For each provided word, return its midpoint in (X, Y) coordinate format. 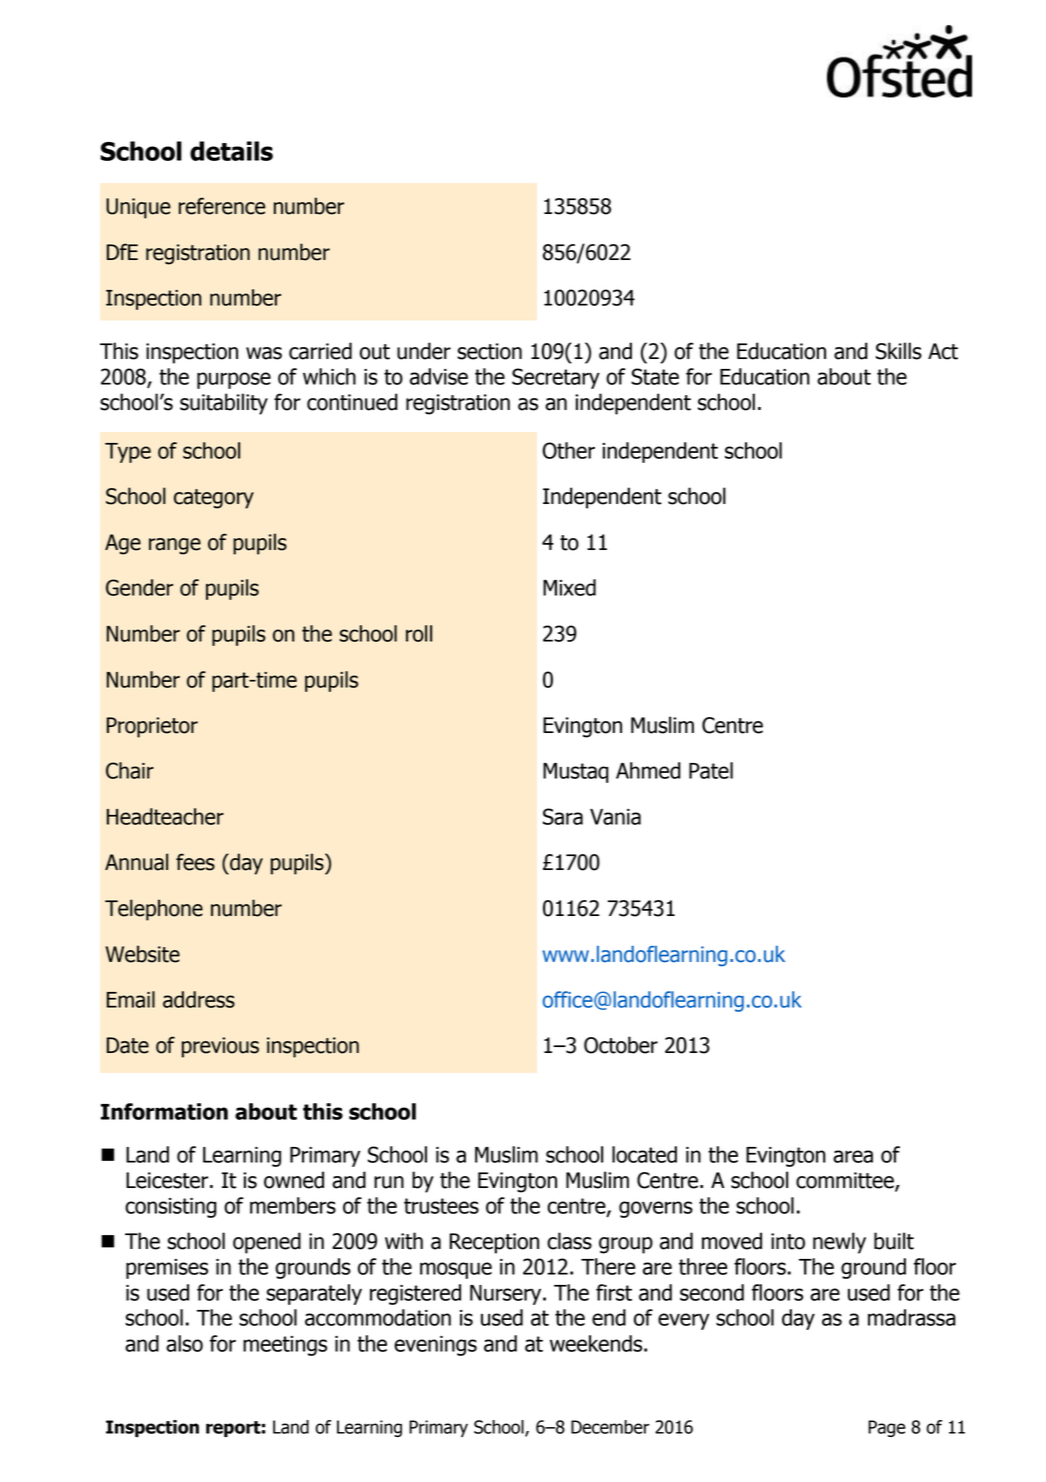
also (184, 1343)
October (621, 1045)
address (199, 999)
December (610, 1427)
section (489, 351)
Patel (711, 770)
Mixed (569, 587)
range (175, 546)
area (853, 1156)
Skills (899, 351)
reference (222, 206)
